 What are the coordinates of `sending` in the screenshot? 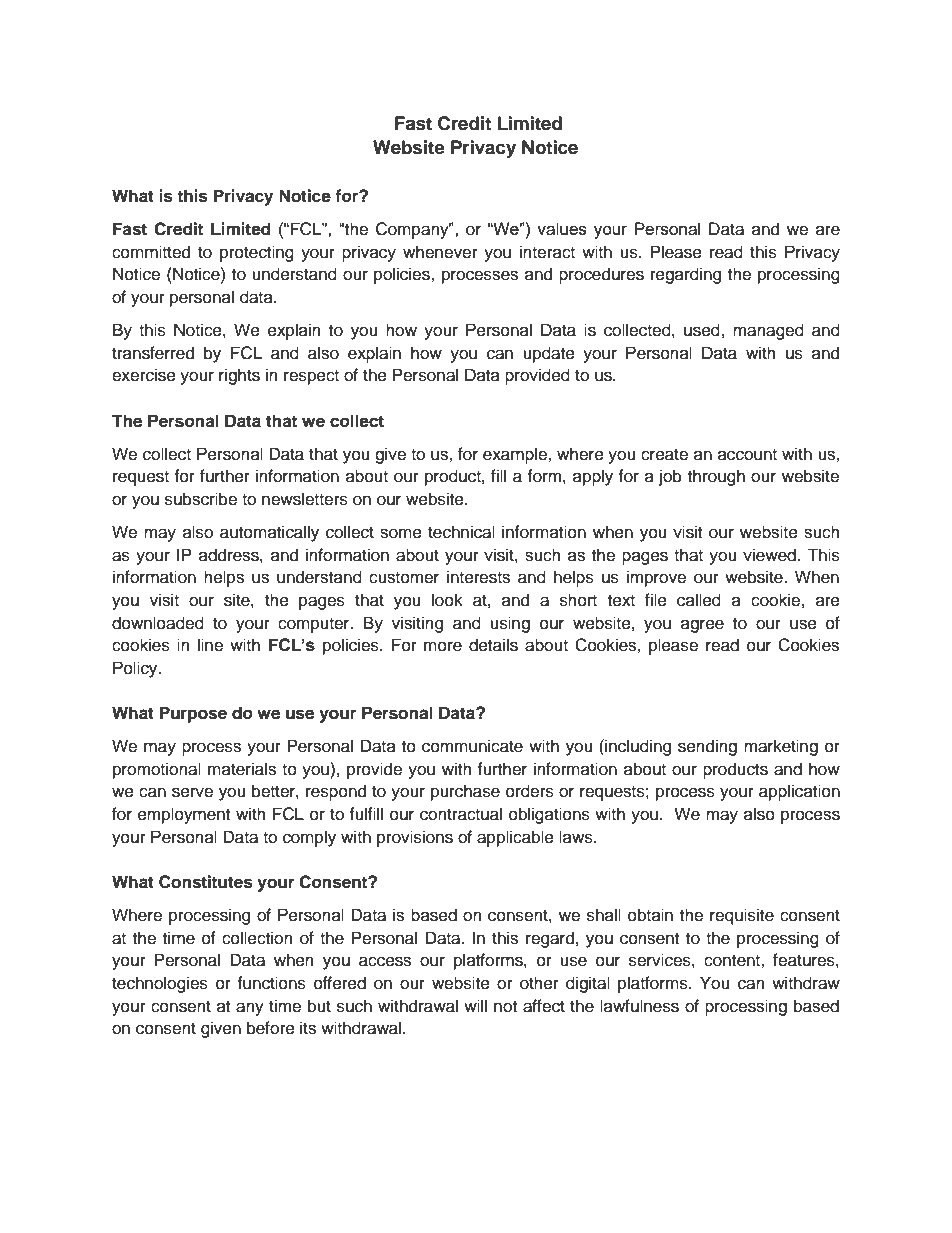 It's located at (707, 747).
